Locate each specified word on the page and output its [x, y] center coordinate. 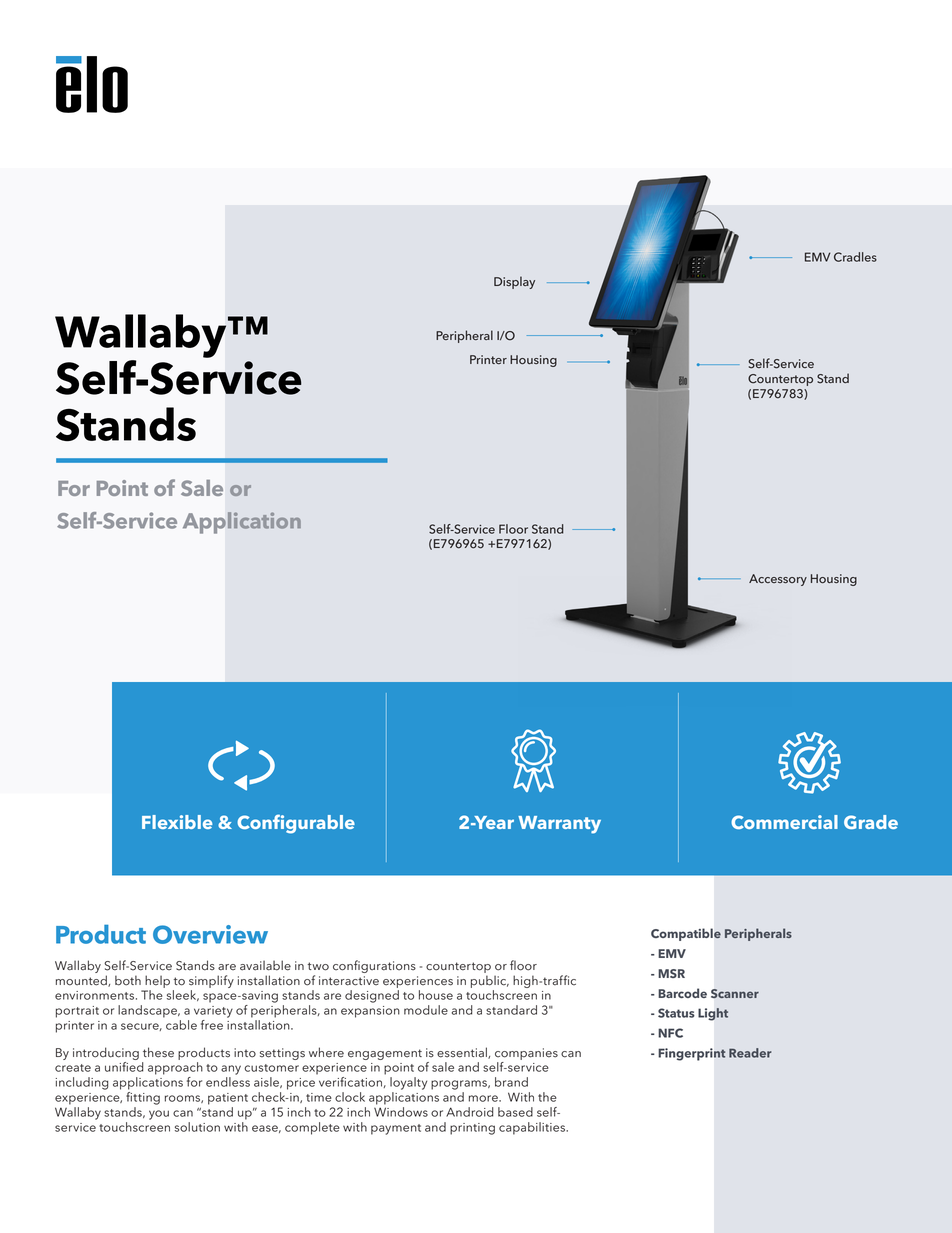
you [159, 1115]
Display [514, 282]
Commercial [784, 822]
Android [470, 1112]
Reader [750, 1053]
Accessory [778, 580]
